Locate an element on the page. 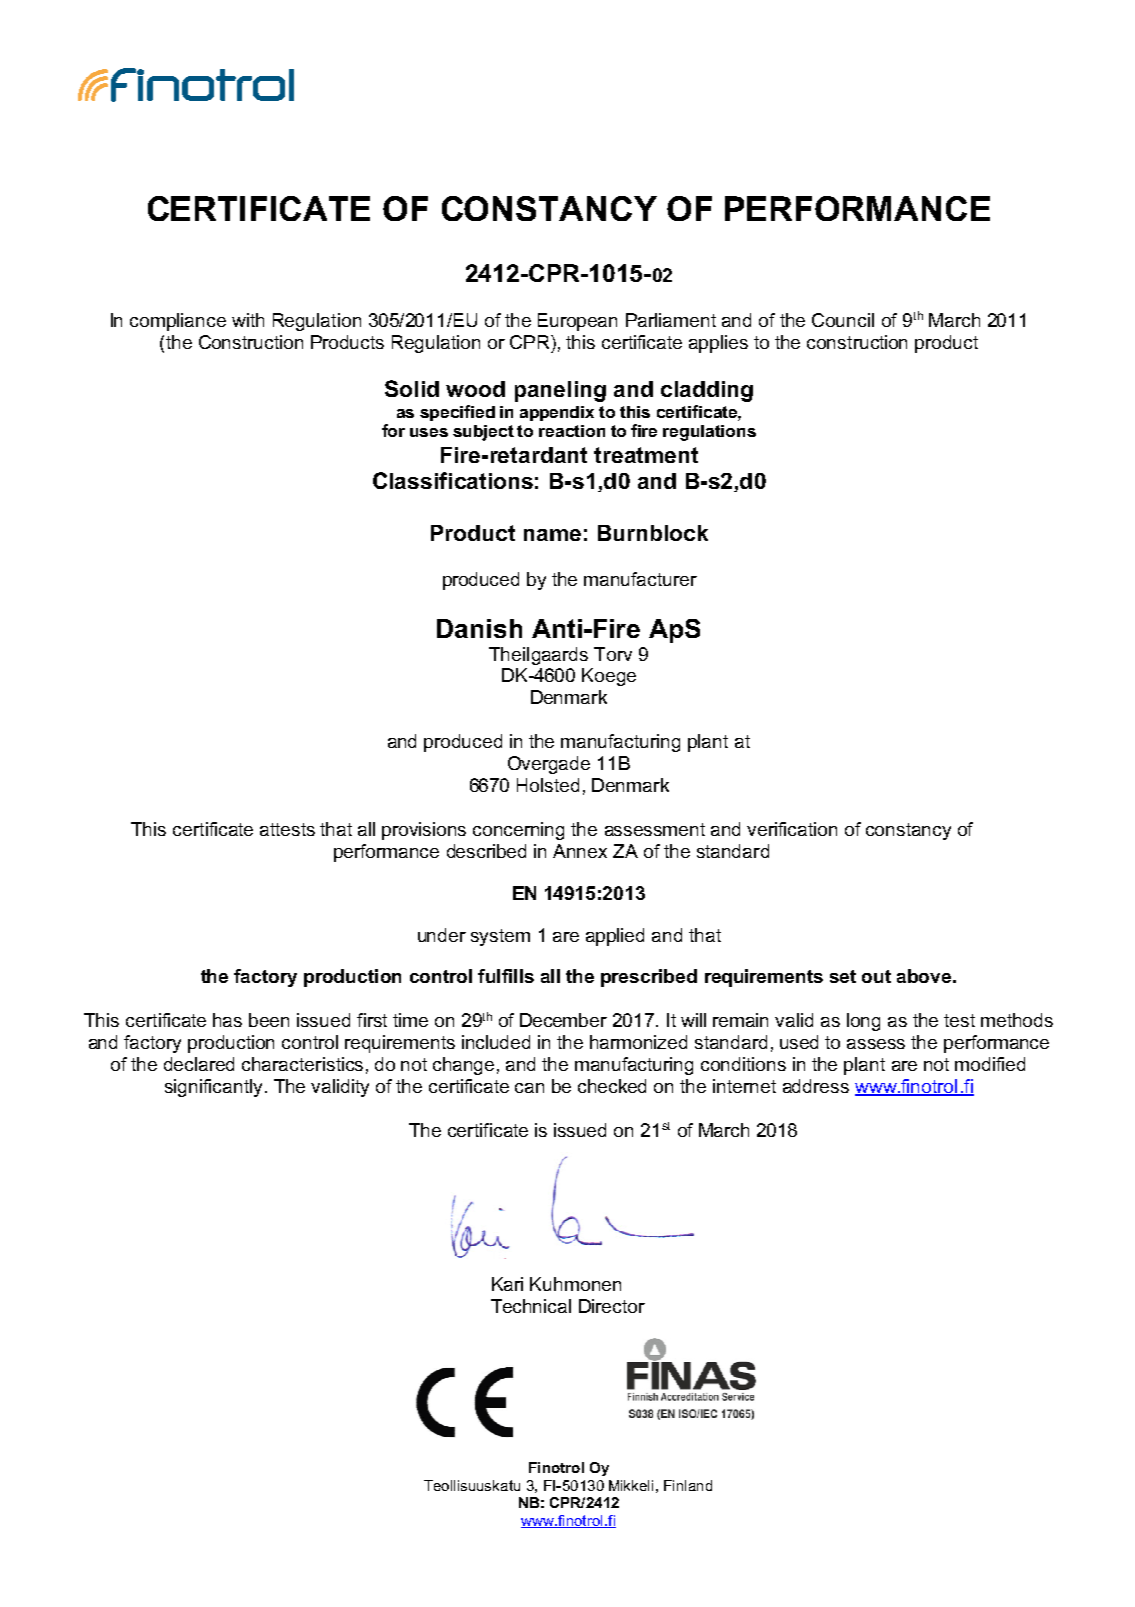 The height and width of the page is (1607, 1135). been is located at coordinates (269, 1020).
